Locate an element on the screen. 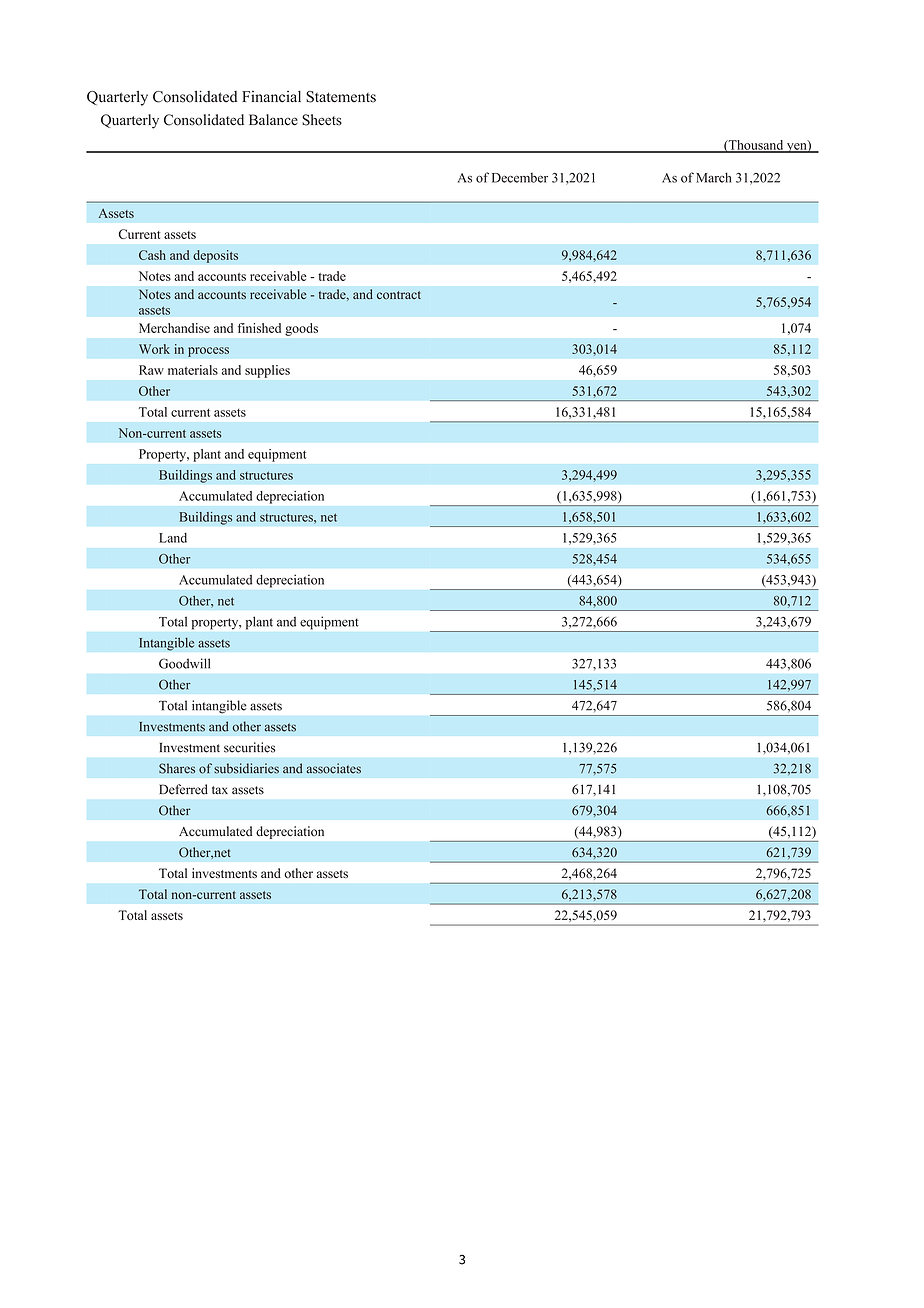 This screenshot has height=1308, width=924. Balance is located at coordinates (273, 120).
